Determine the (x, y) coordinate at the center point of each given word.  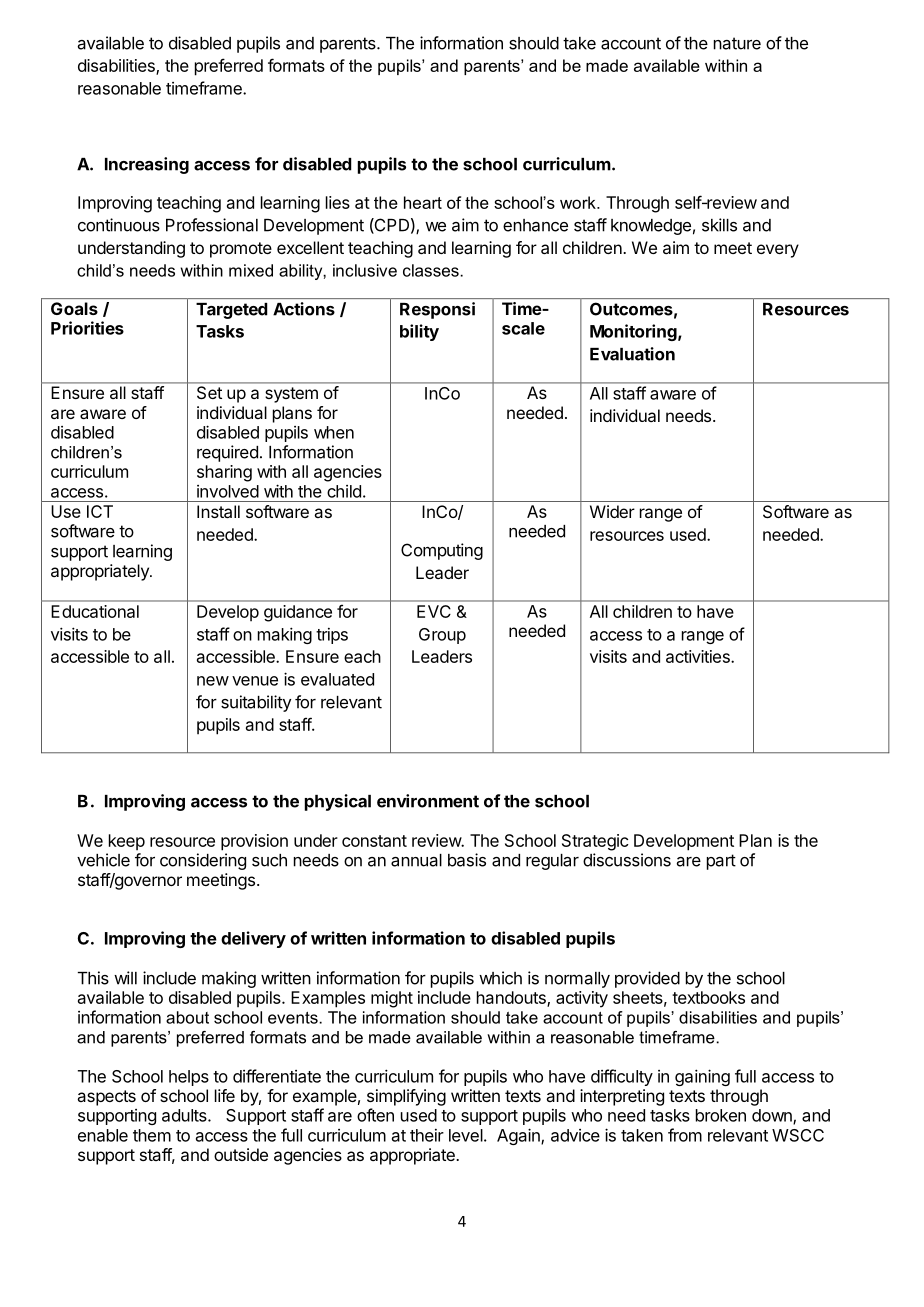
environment (428, 801)
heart (423, 202)
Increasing (147, 165)
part (721, 862)
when (334, 432)
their (427, 1135)
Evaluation (632, 354)
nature (737, 43)
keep (127, 842)
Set (209, 392)
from (685, 1135)
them (152, 1135)
